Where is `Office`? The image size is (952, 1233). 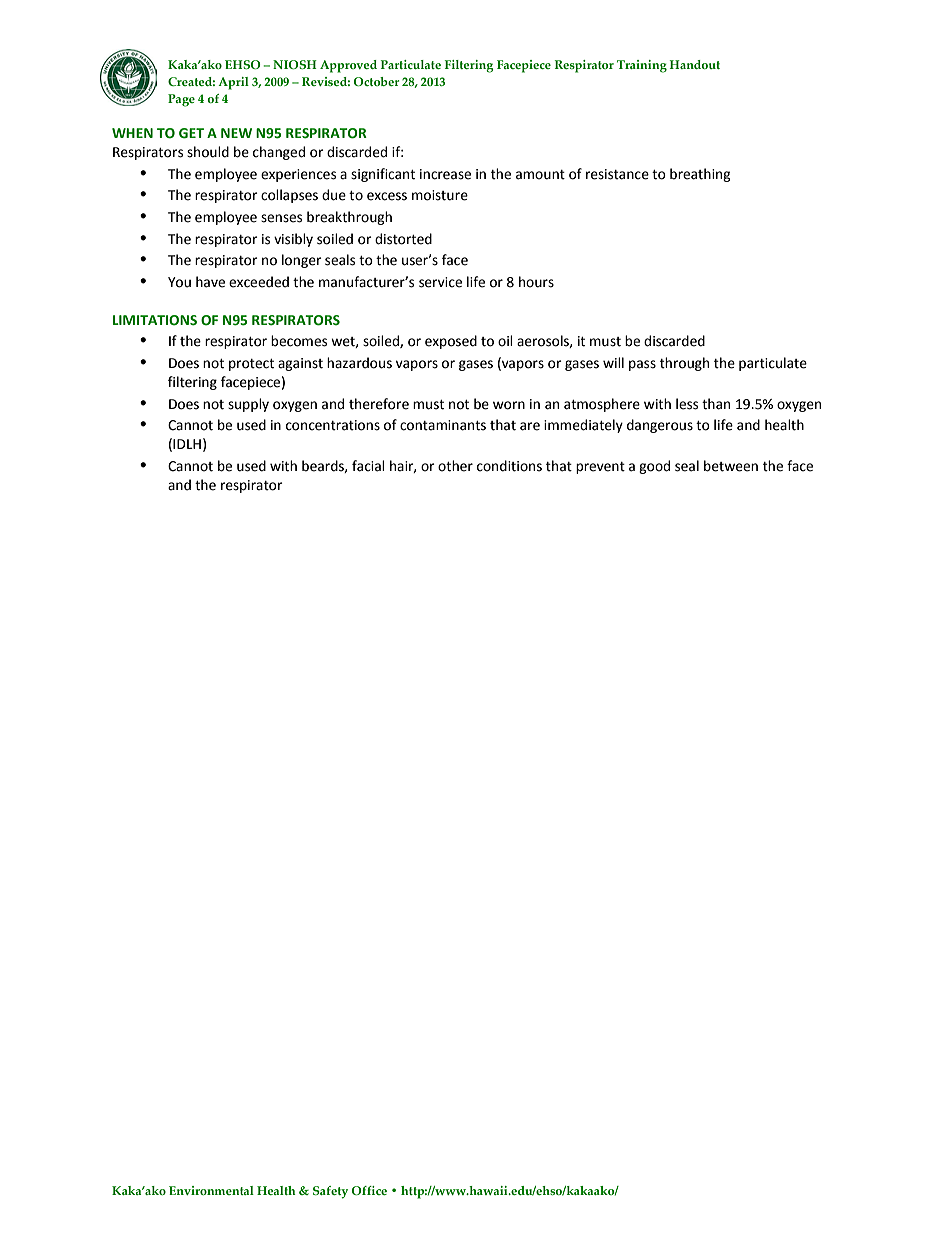 Office is located at coordinates (369, 1190).
